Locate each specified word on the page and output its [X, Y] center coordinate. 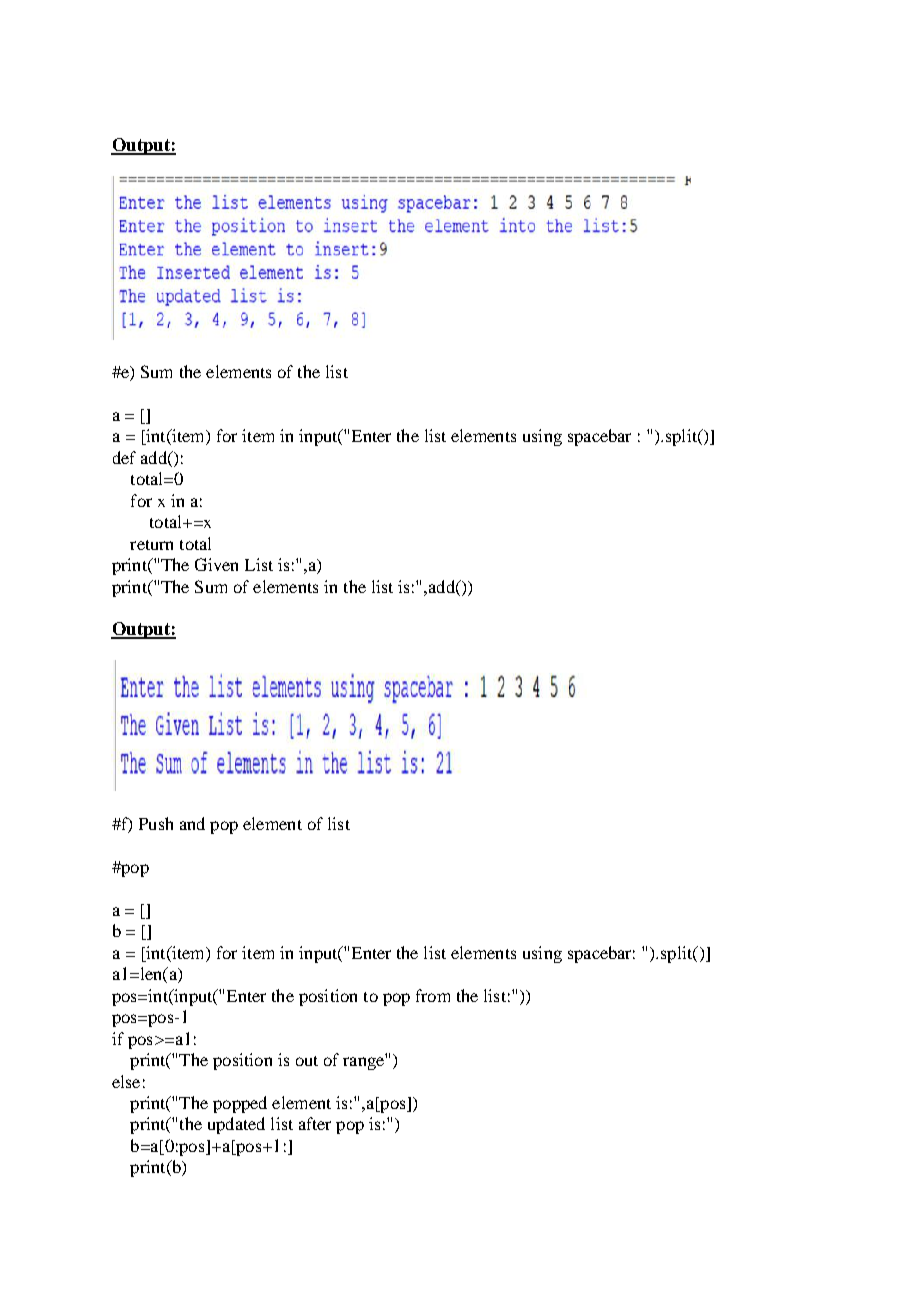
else [126, 1081]
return [151, 545]
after [315, 1123]
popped [240, 1104]
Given [216, 564]
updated [236, 1125]
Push [156, 823]
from [433, 995]
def [124, 457]
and [192, 823]
